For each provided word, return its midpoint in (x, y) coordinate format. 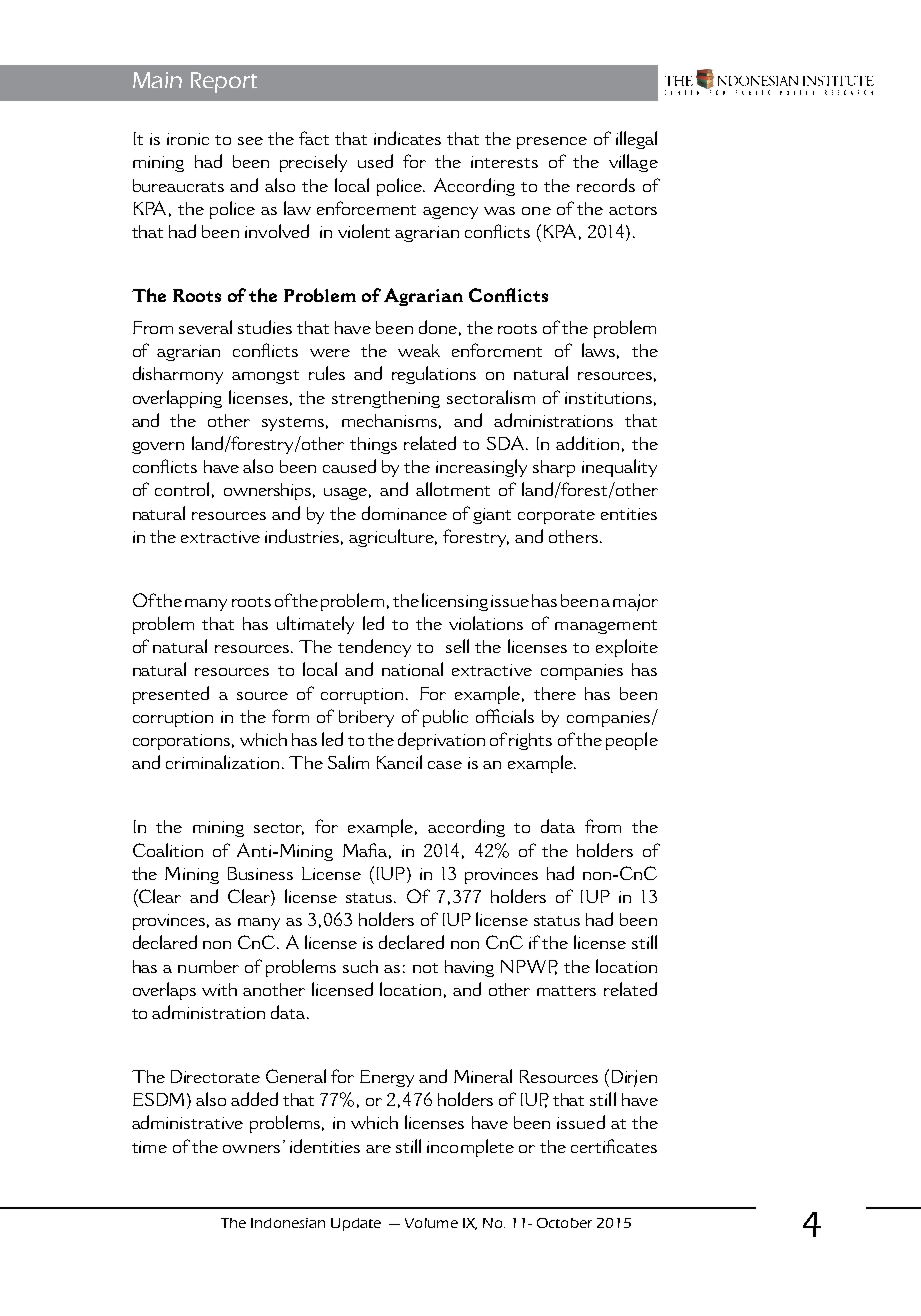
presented (171, 695)
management (606, 627)
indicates (407, 138)
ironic (188, 139)
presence (552, 143)
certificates (614, 1146)
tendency (374, 648)
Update (356, 1224)
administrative (187, 1122)
